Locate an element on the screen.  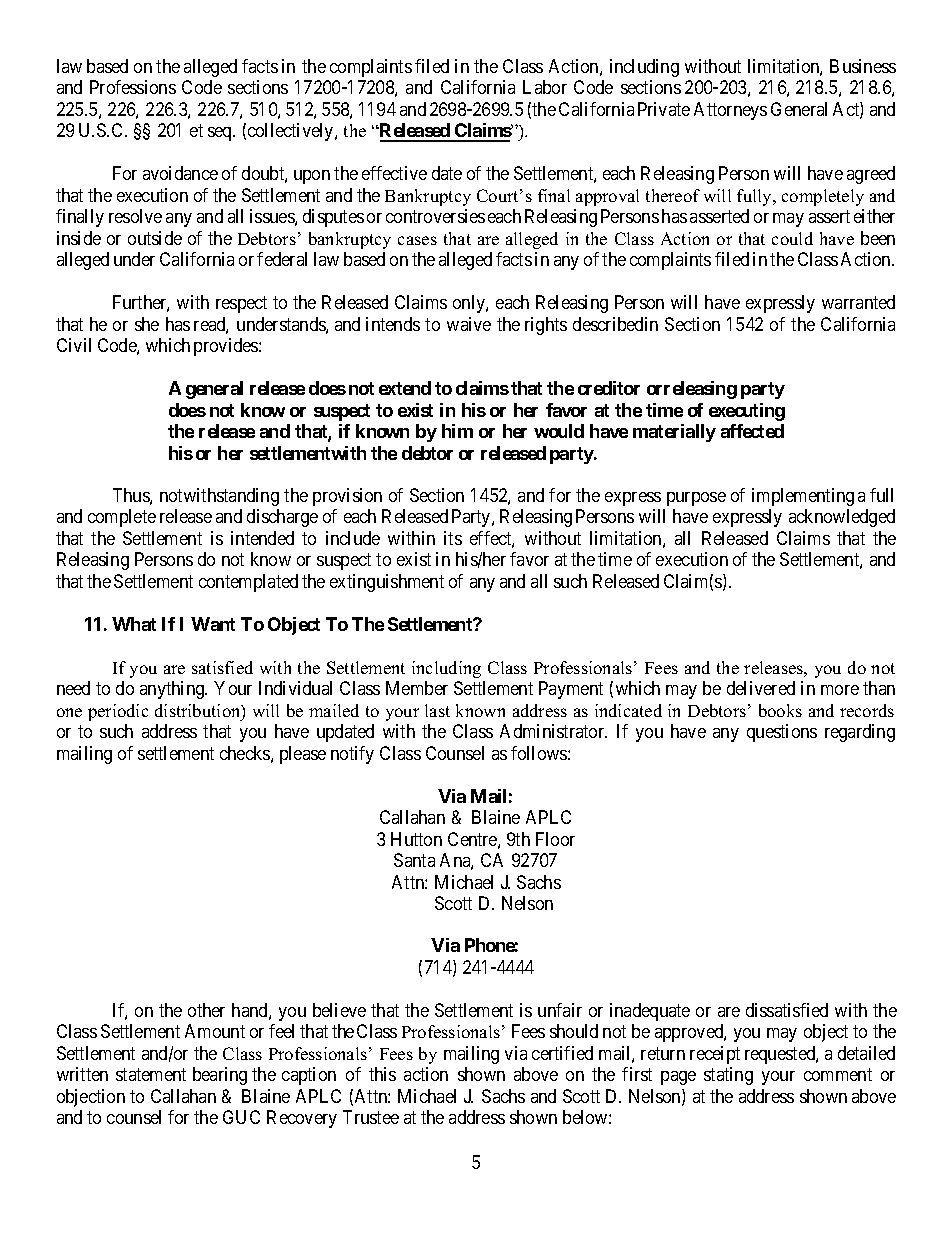
Attorneys is located at coordinates (730, 111).
